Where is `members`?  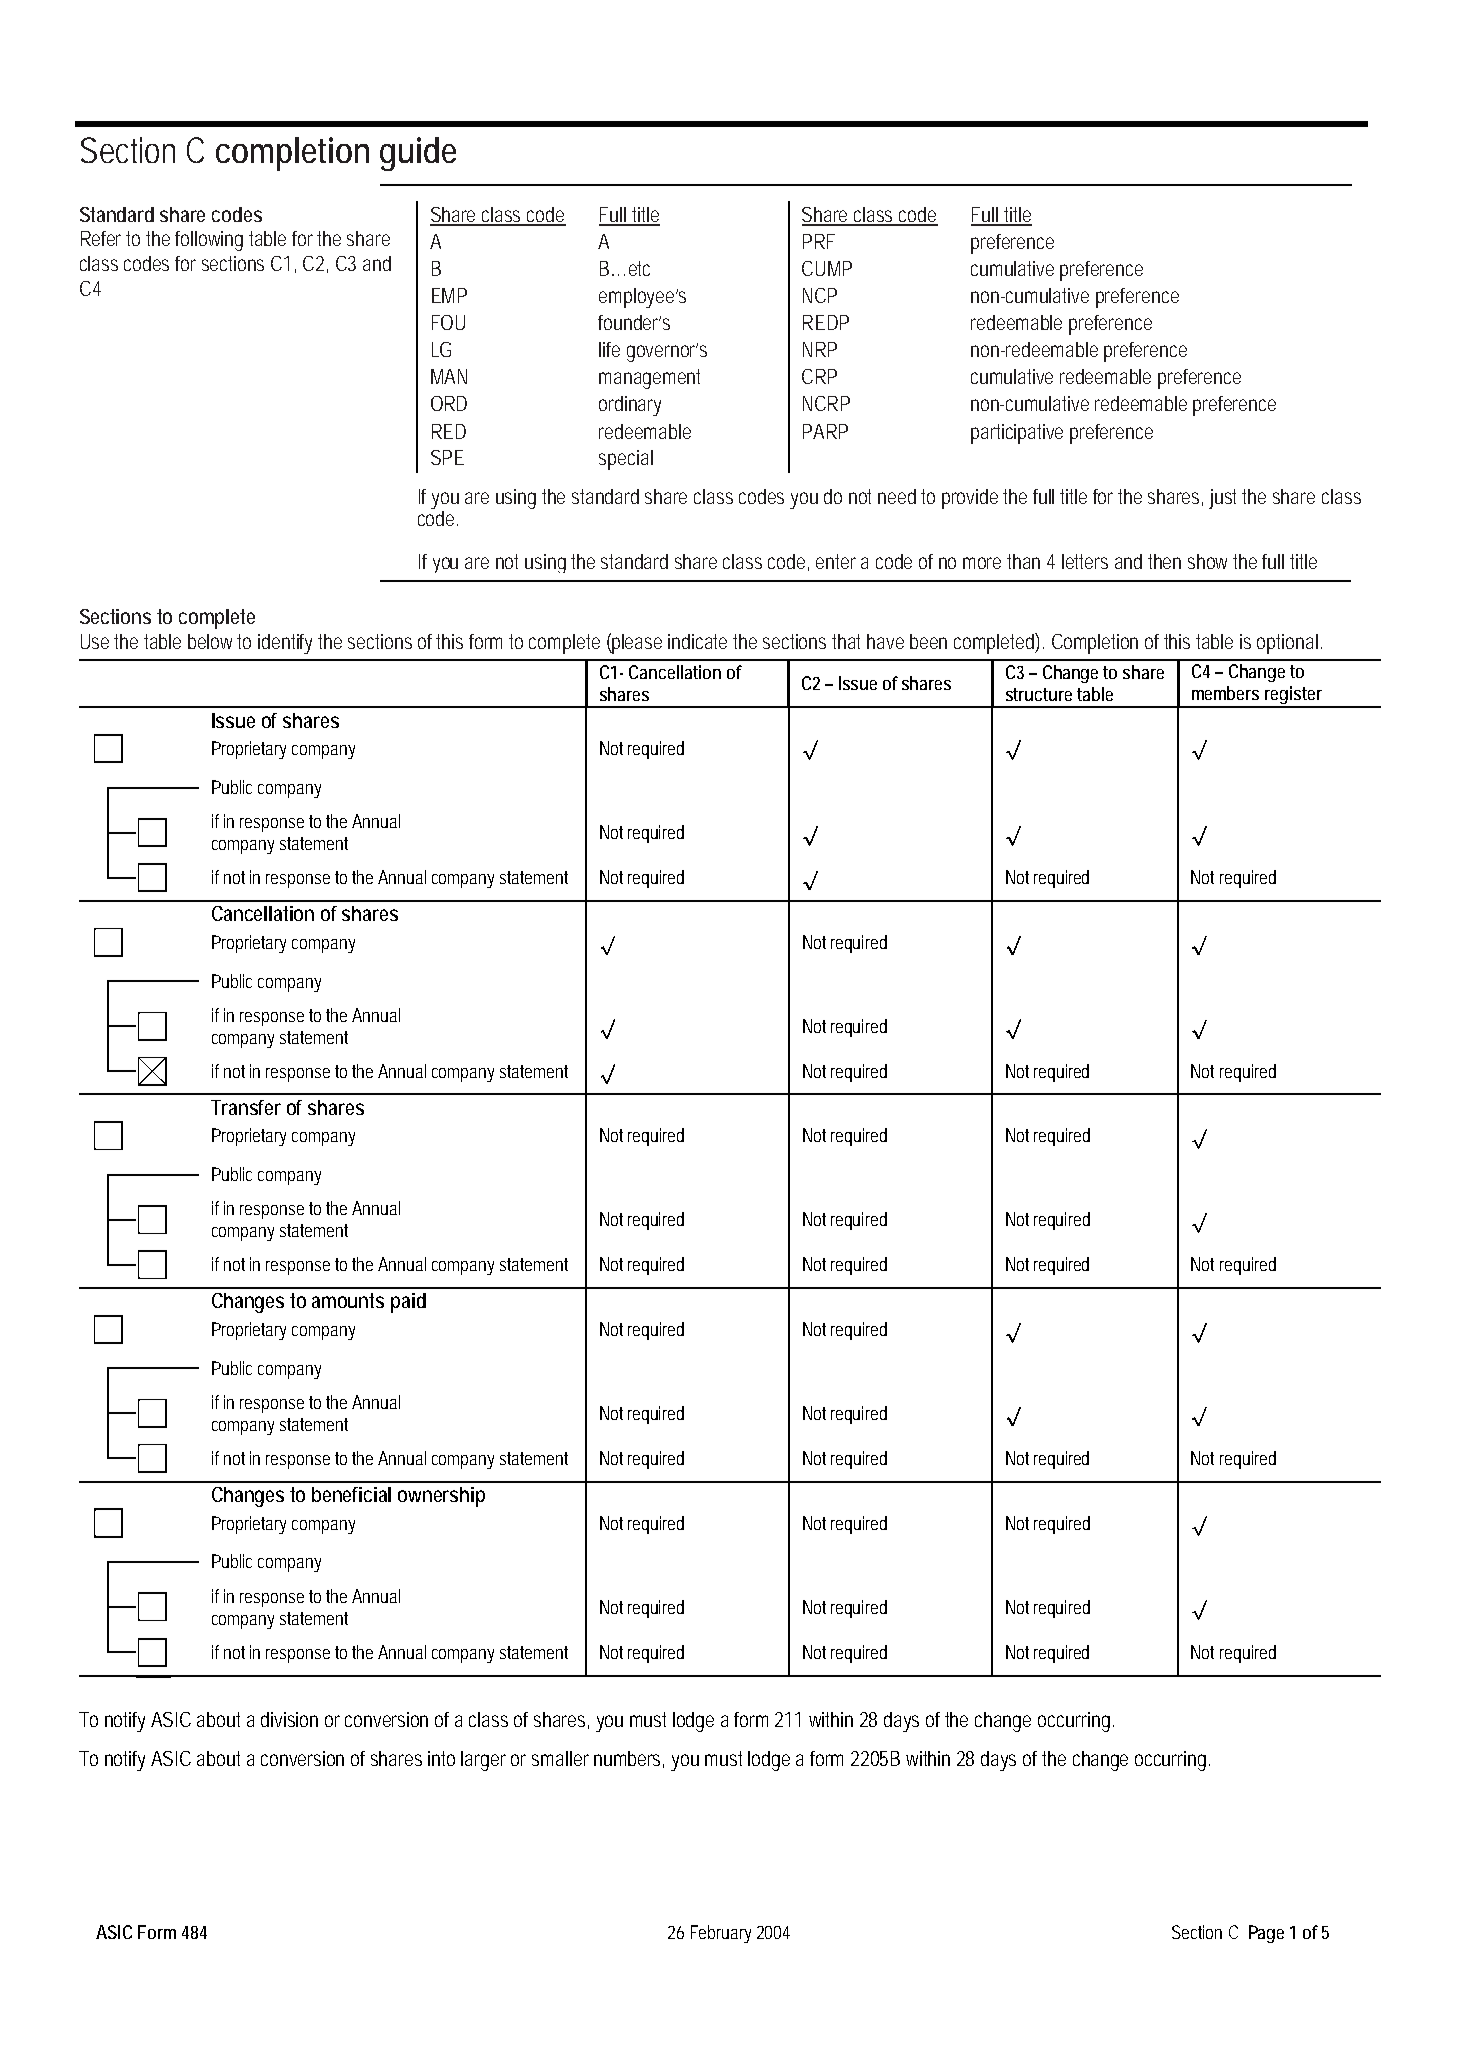 members is located at coordinates (1225, 693).
